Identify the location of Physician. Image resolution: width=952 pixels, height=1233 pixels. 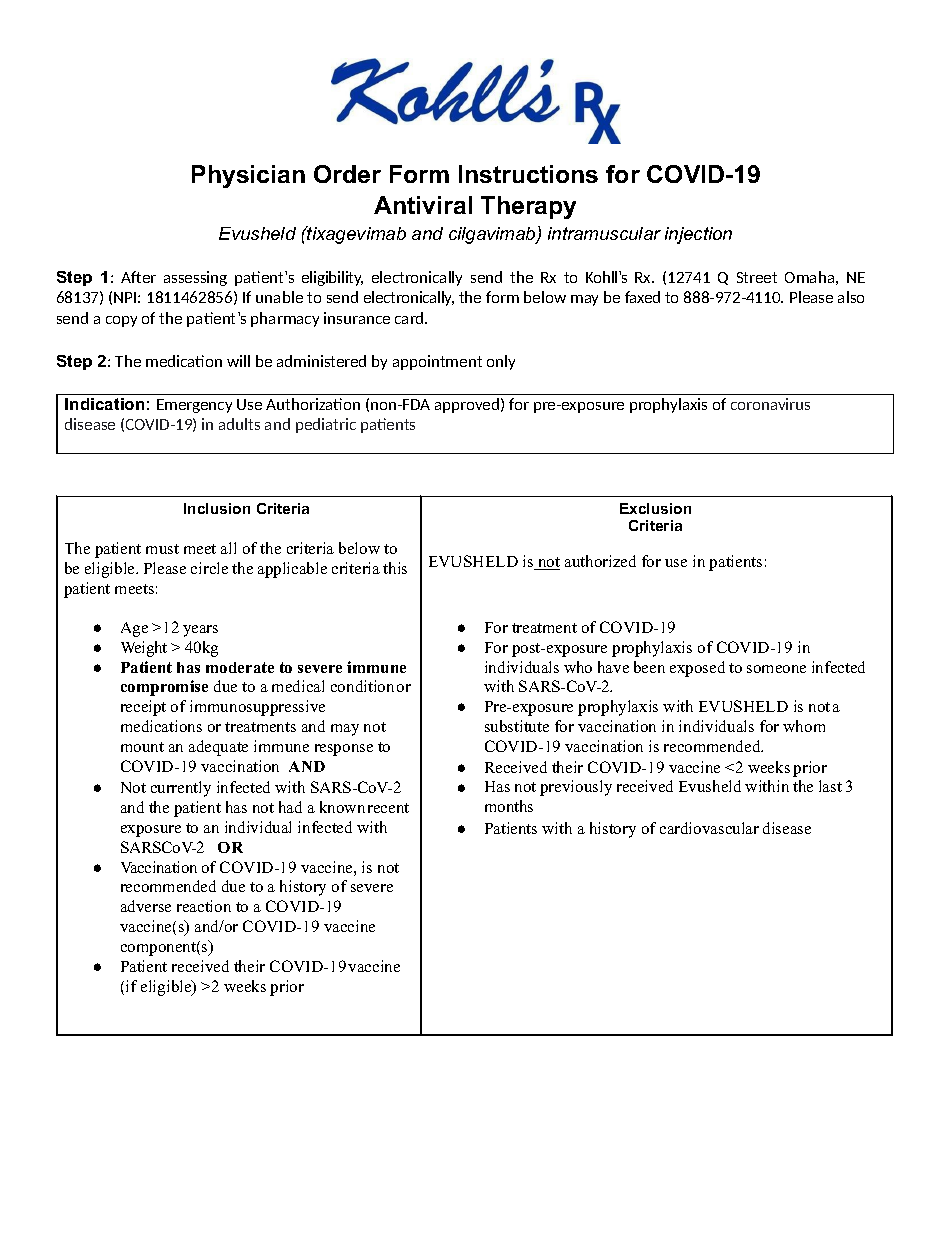
(248, 176).
